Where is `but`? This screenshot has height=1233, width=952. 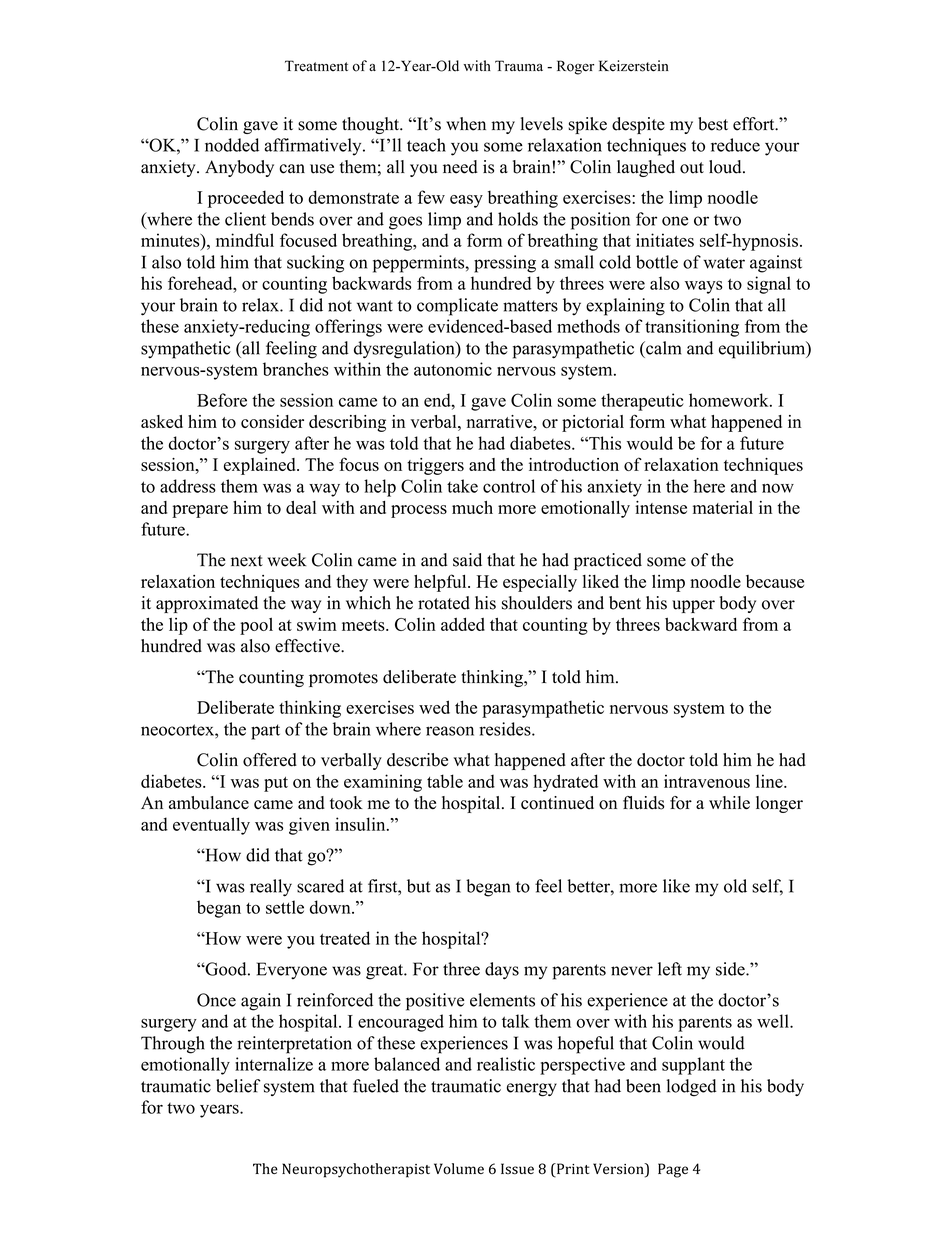 but is located at coordinates (418, 886).
